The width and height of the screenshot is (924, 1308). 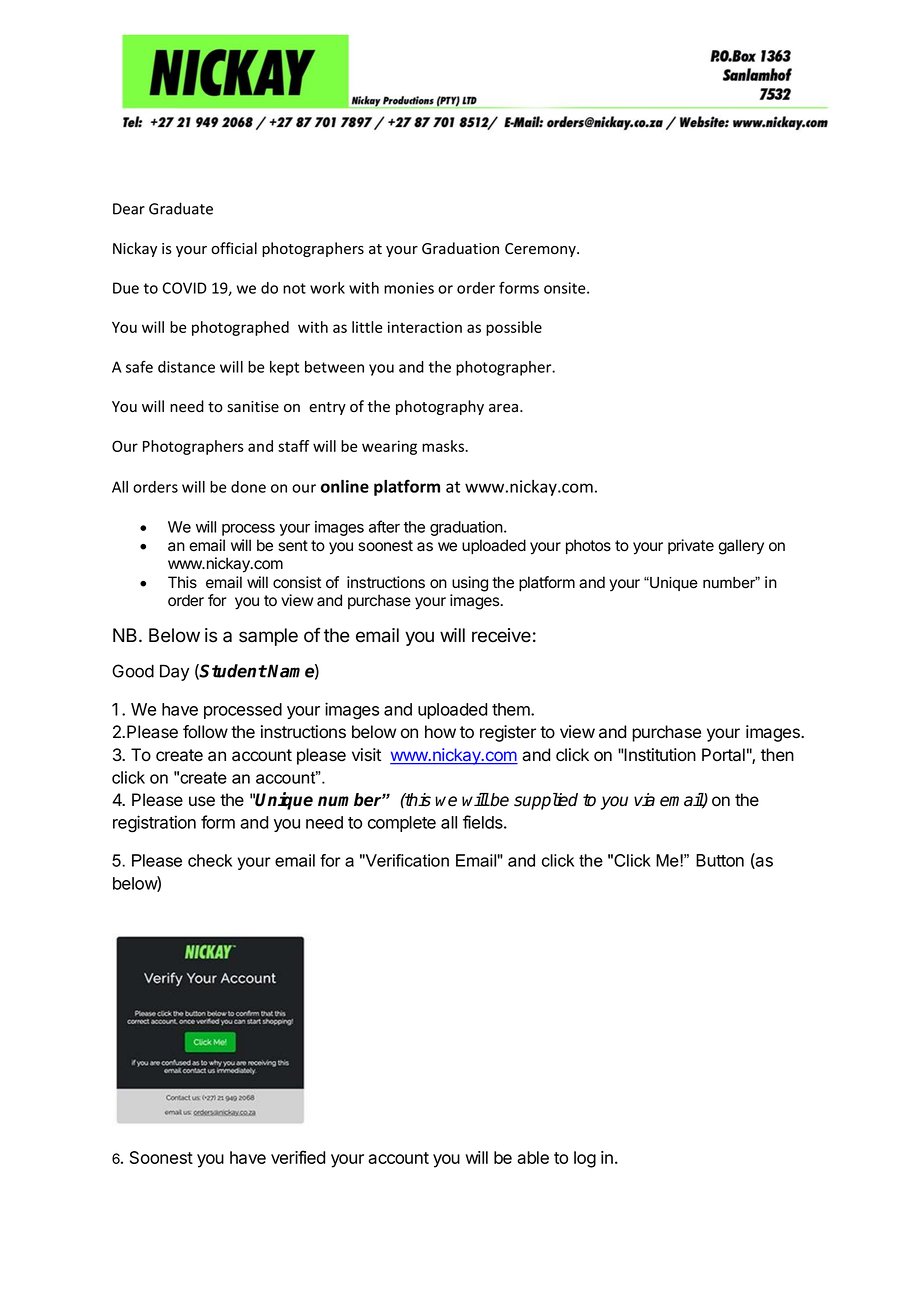 What do you see at coordinates (566, 288) in the screenshot?
I see `onsite` at bounding box center [566, 288].
